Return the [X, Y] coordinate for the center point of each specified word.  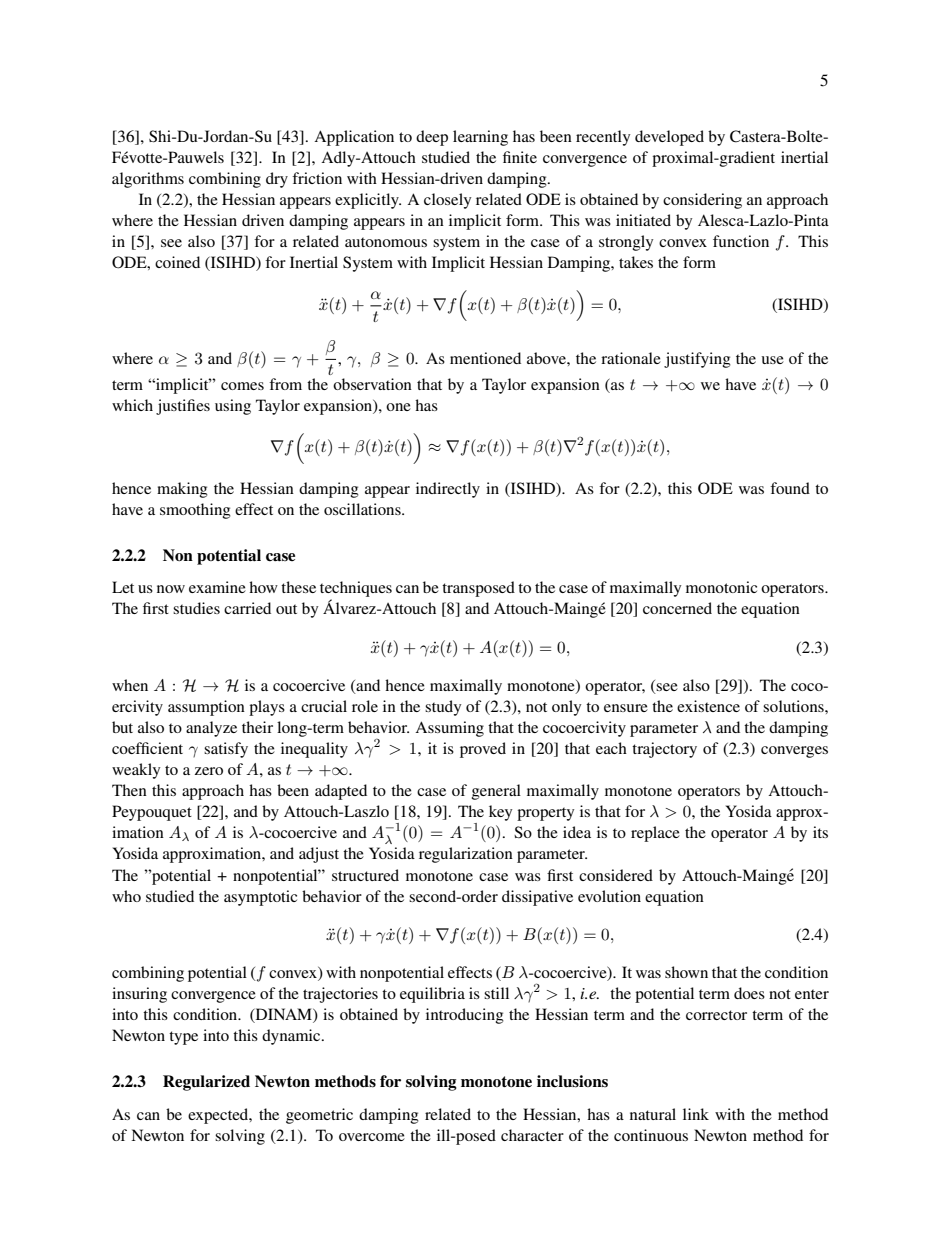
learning [480, 138]
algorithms [148, 180]
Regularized [206, 1083]
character [532, 1135]
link [696, 1114]
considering [702, 201]
